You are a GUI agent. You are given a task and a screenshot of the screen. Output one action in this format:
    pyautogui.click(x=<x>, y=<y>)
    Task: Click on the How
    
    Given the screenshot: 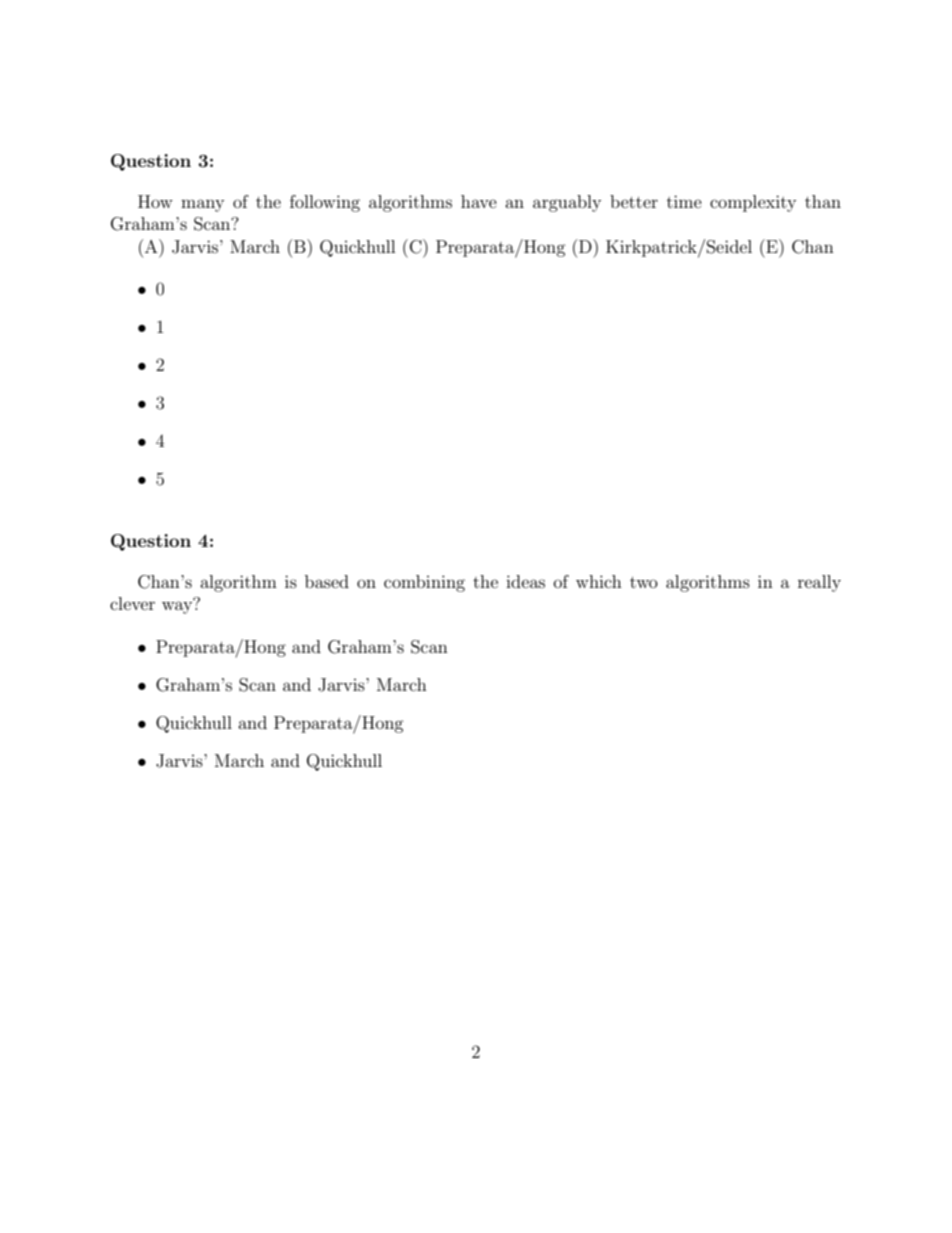 What is the action you would take?
    pyautogui.click(x=155, y=201)
